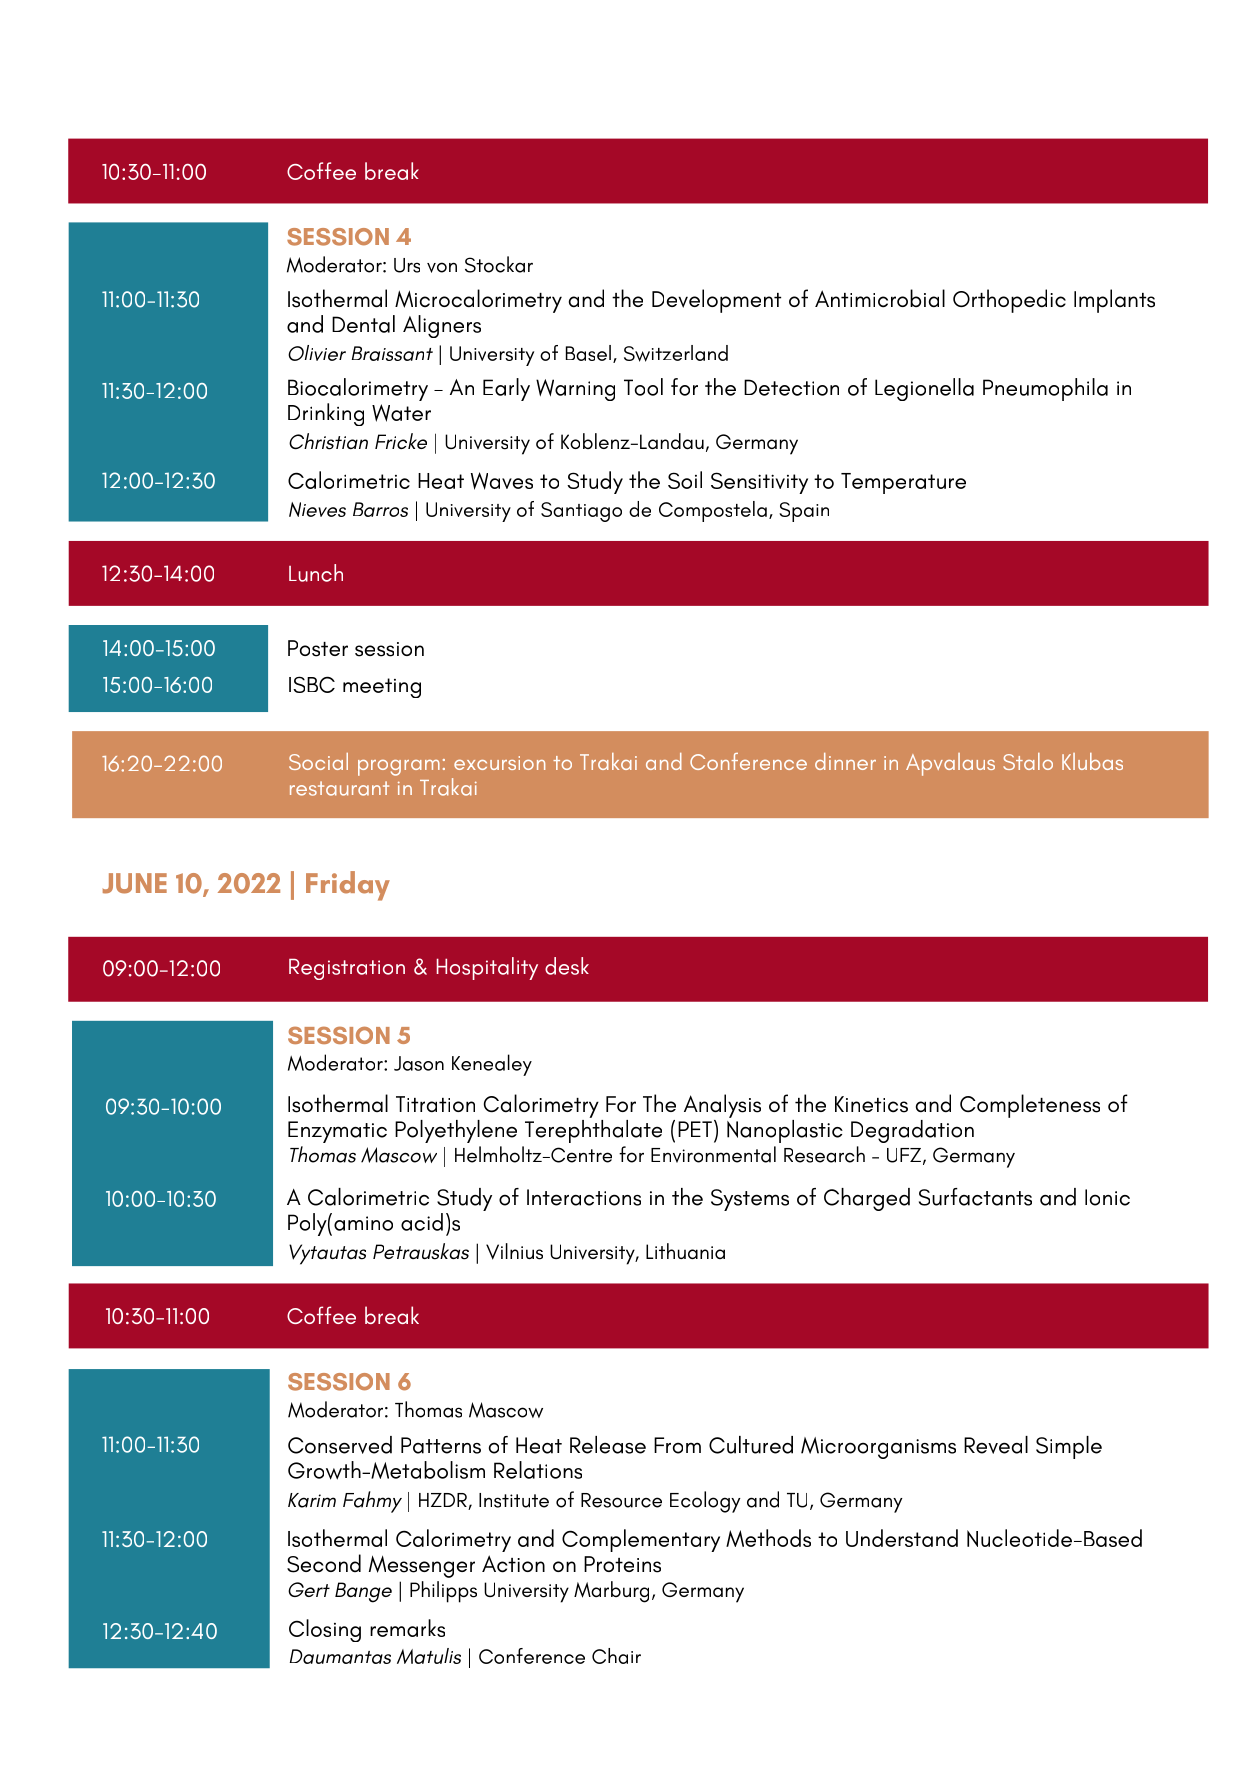  What do you see at coordinates (611, 1592) in the page?
I see `Marburg` at bounding box center [611, 1592].
